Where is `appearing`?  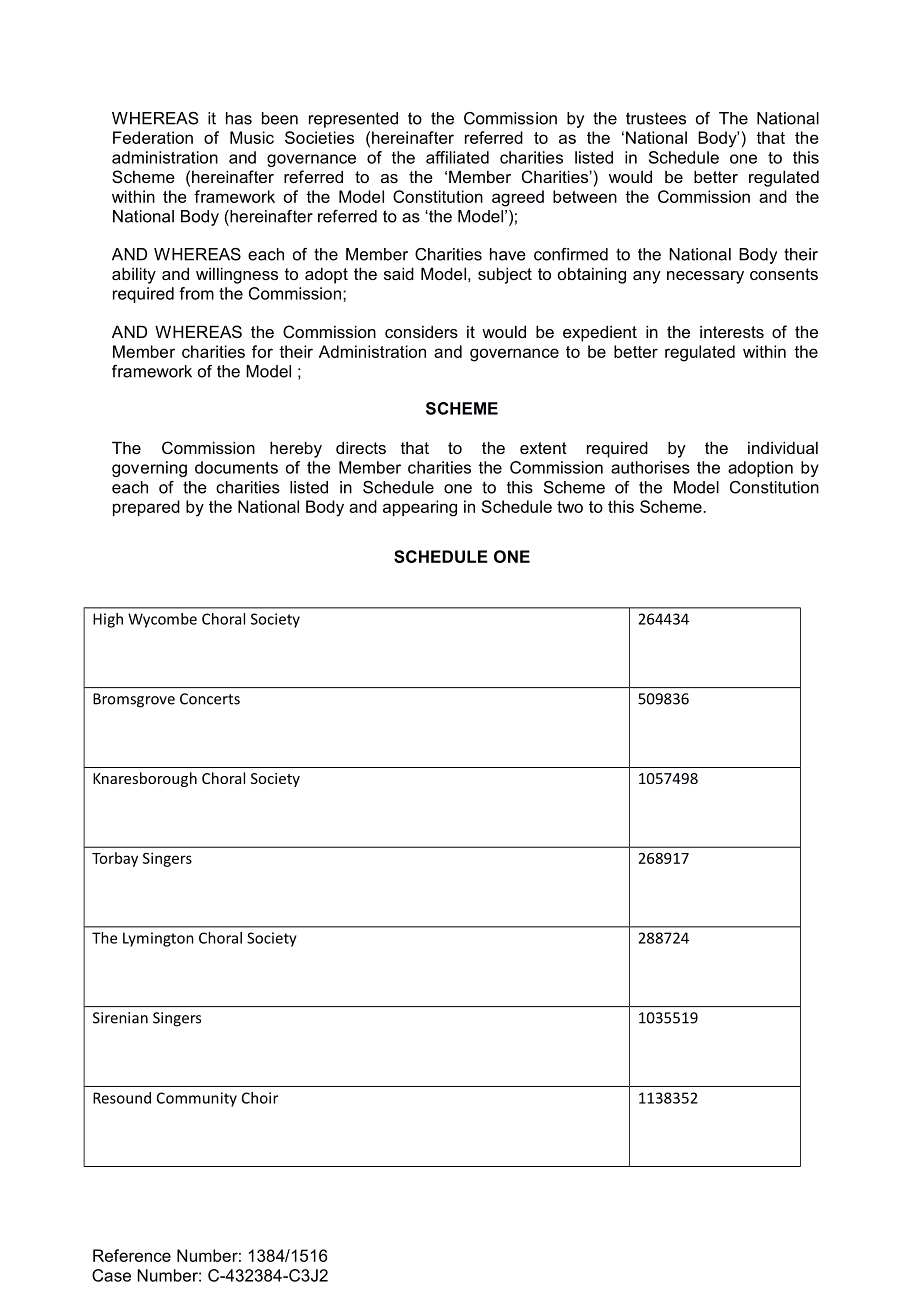
appearing is located at coordinates (420, 508).
